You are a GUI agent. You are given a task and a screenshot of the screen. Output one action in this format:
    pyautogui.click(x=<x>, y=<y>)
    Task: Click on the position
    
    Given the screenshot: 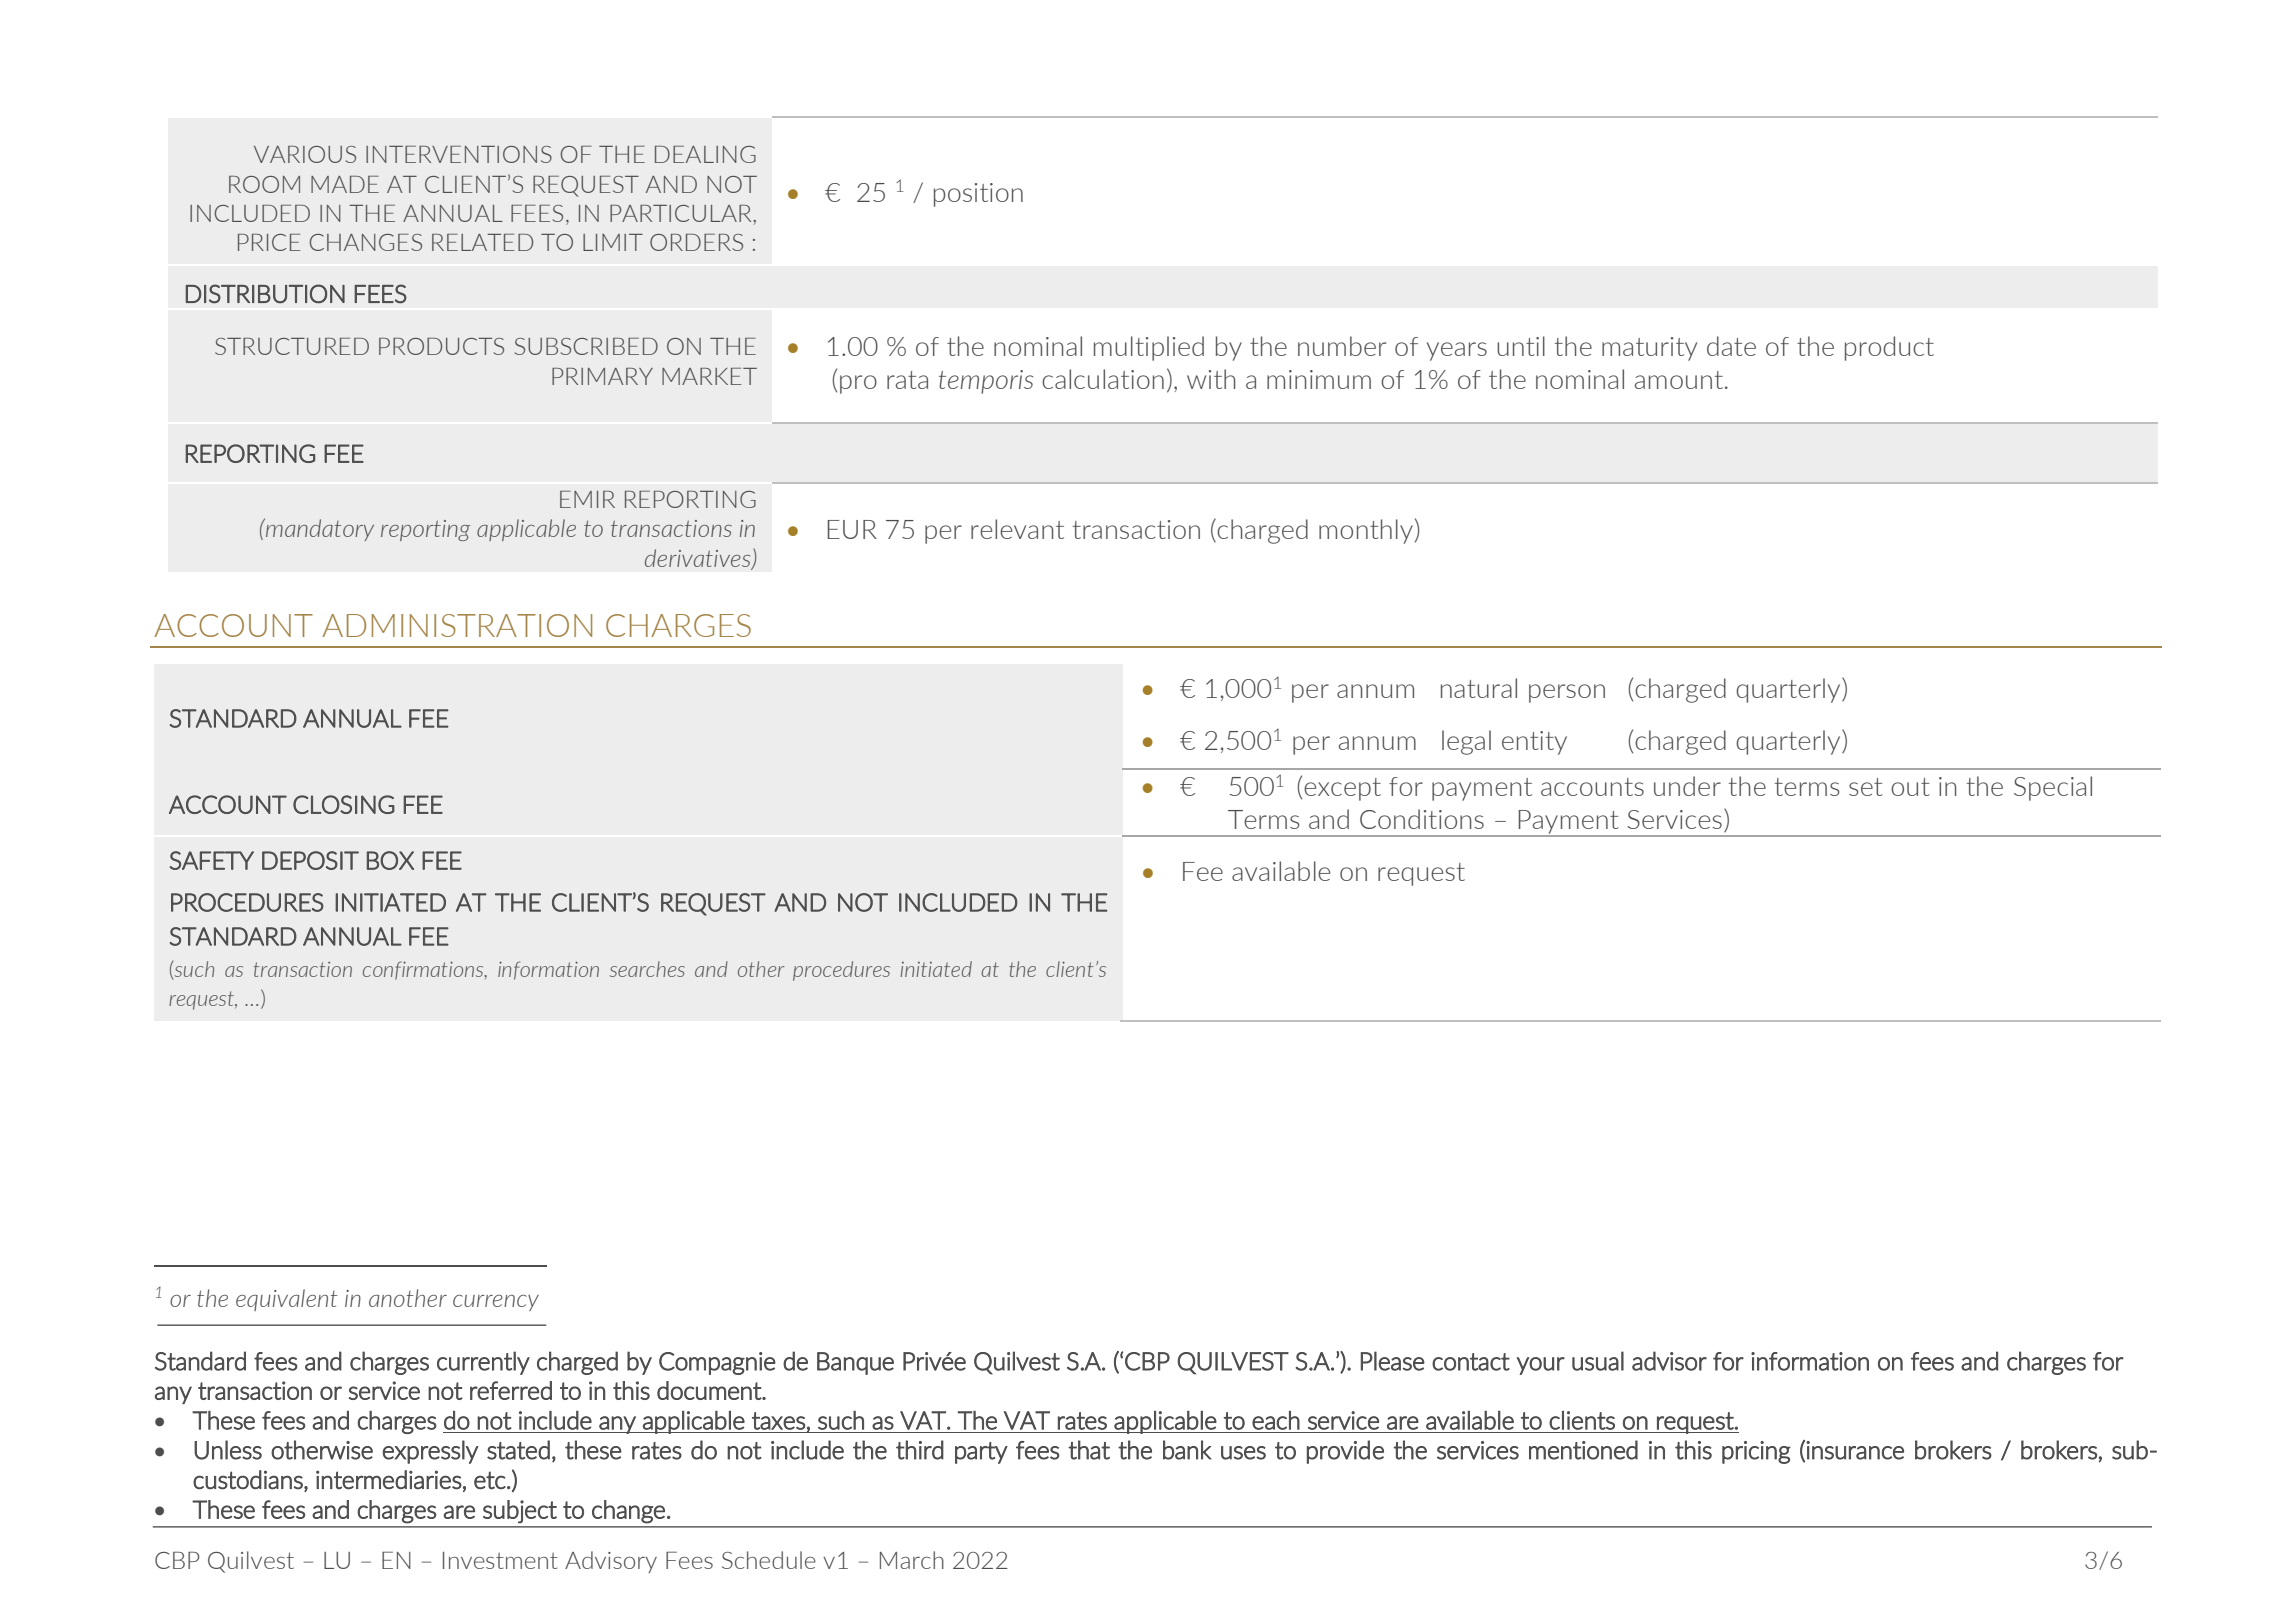 What is the action you would take?
    pyautogui.click(x=978, y=195)
